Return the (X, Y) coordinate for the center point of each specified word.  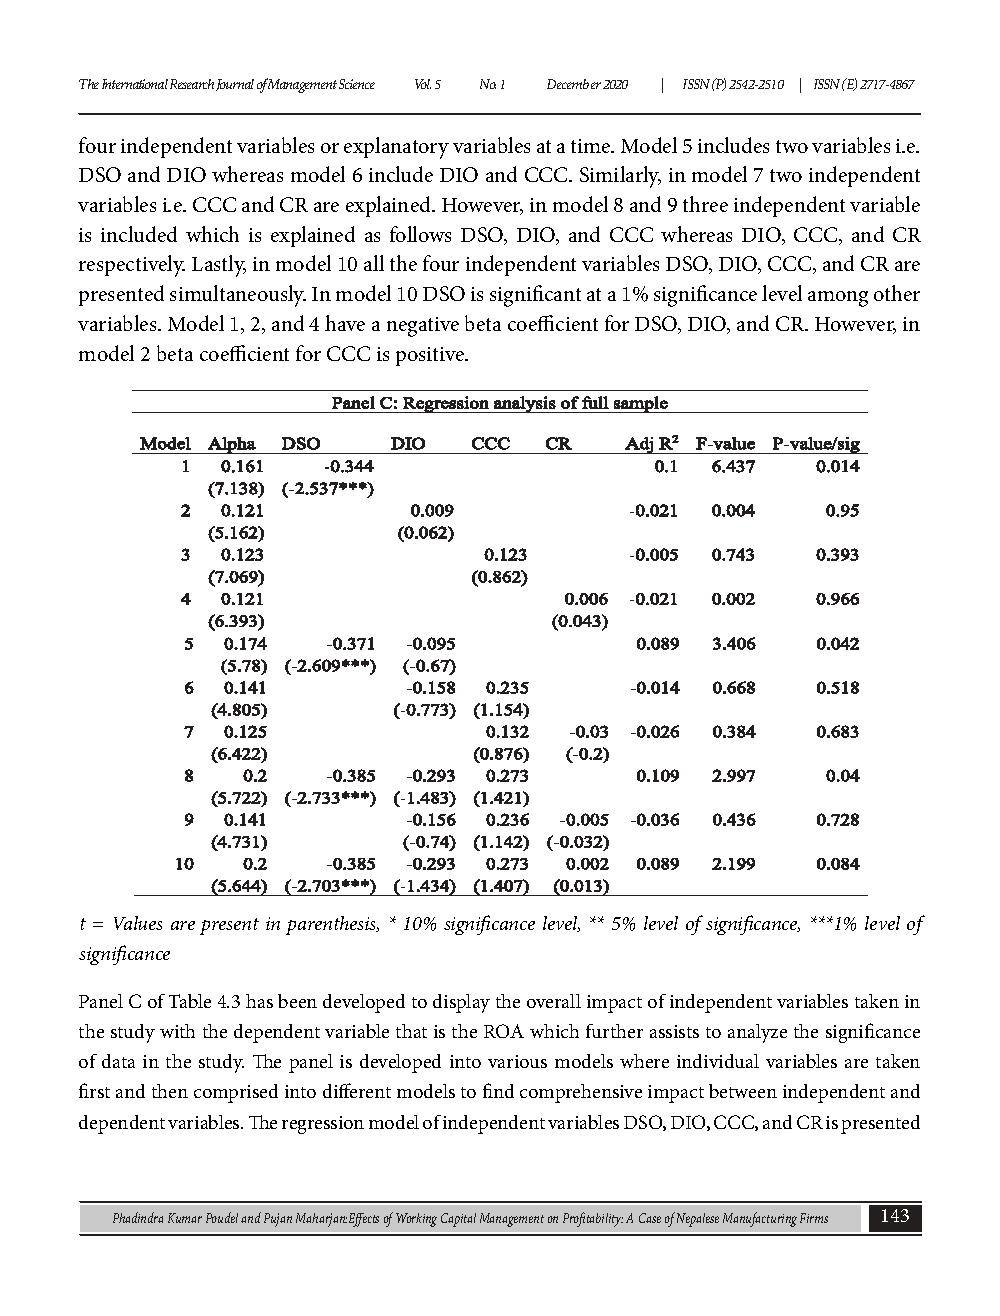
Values (138, 923)
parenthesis (332, 925)
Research (192, 84)
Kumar (185, 1218)
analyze (757, 1033)
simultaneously (238, 296)
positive (431, 356)
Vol (423, 84)
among (838, 299)
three (705, 204)
